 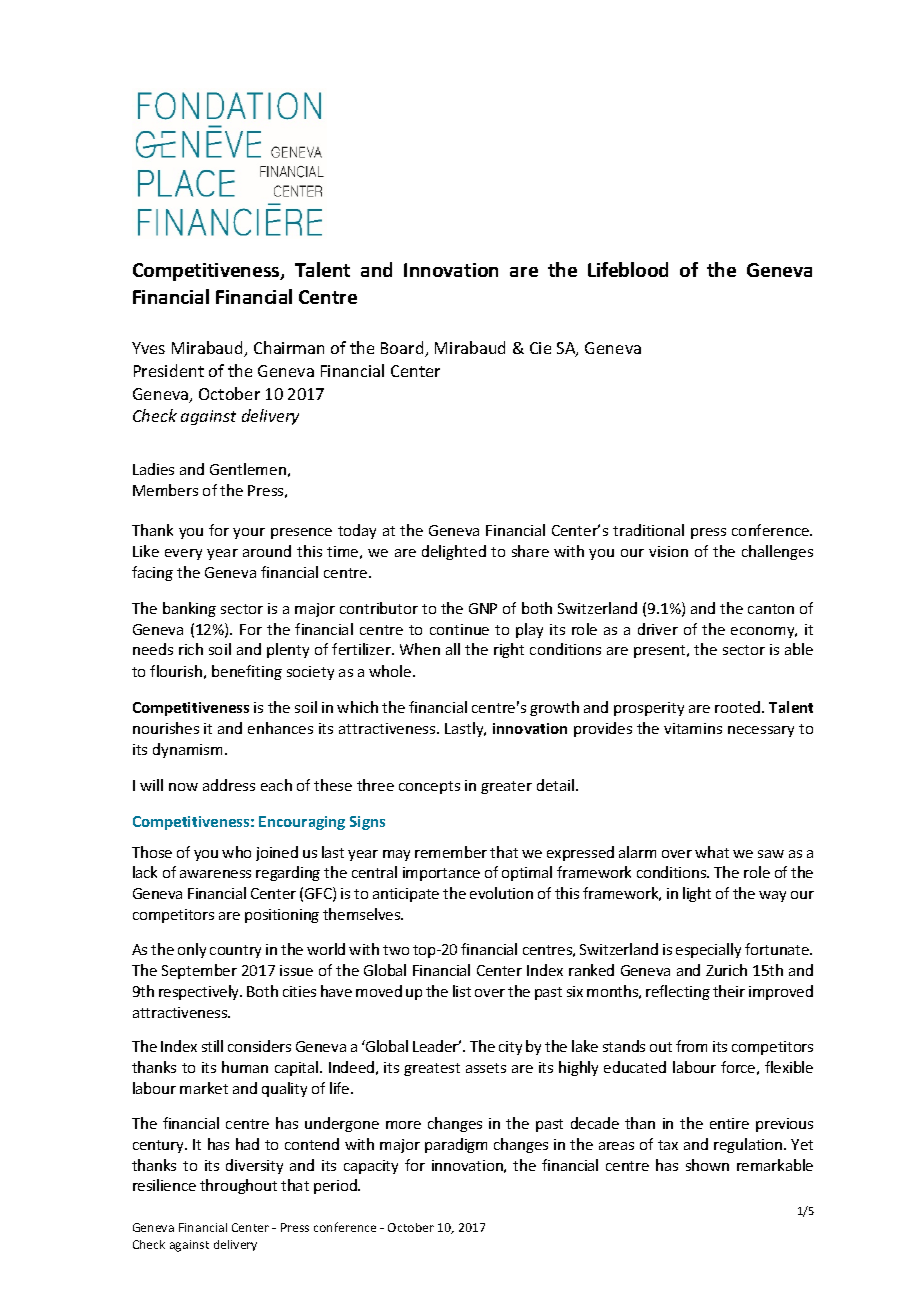 I want to click on diversity, so click(x=254, y=1166).
